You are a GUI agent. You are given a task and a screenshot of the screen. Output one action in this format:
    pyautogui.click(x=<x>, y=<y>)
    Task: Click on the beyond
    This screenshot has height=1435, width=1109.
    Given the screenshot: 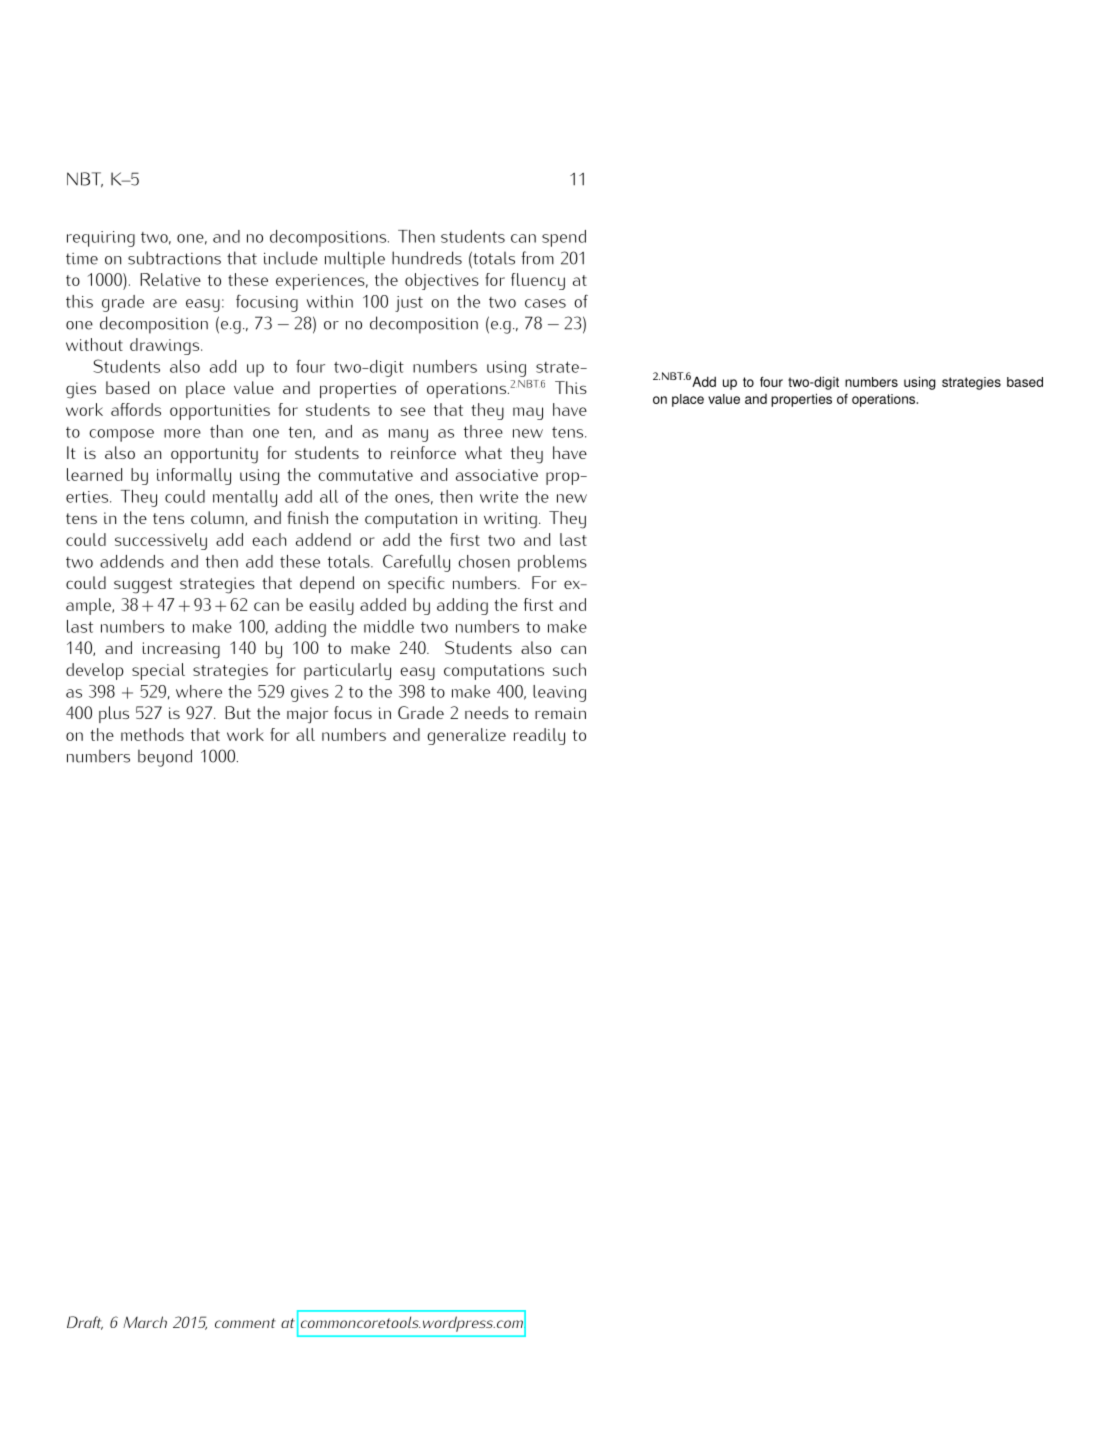 What is the action you would take?
    pyautogui.click(x=165, y=758)
